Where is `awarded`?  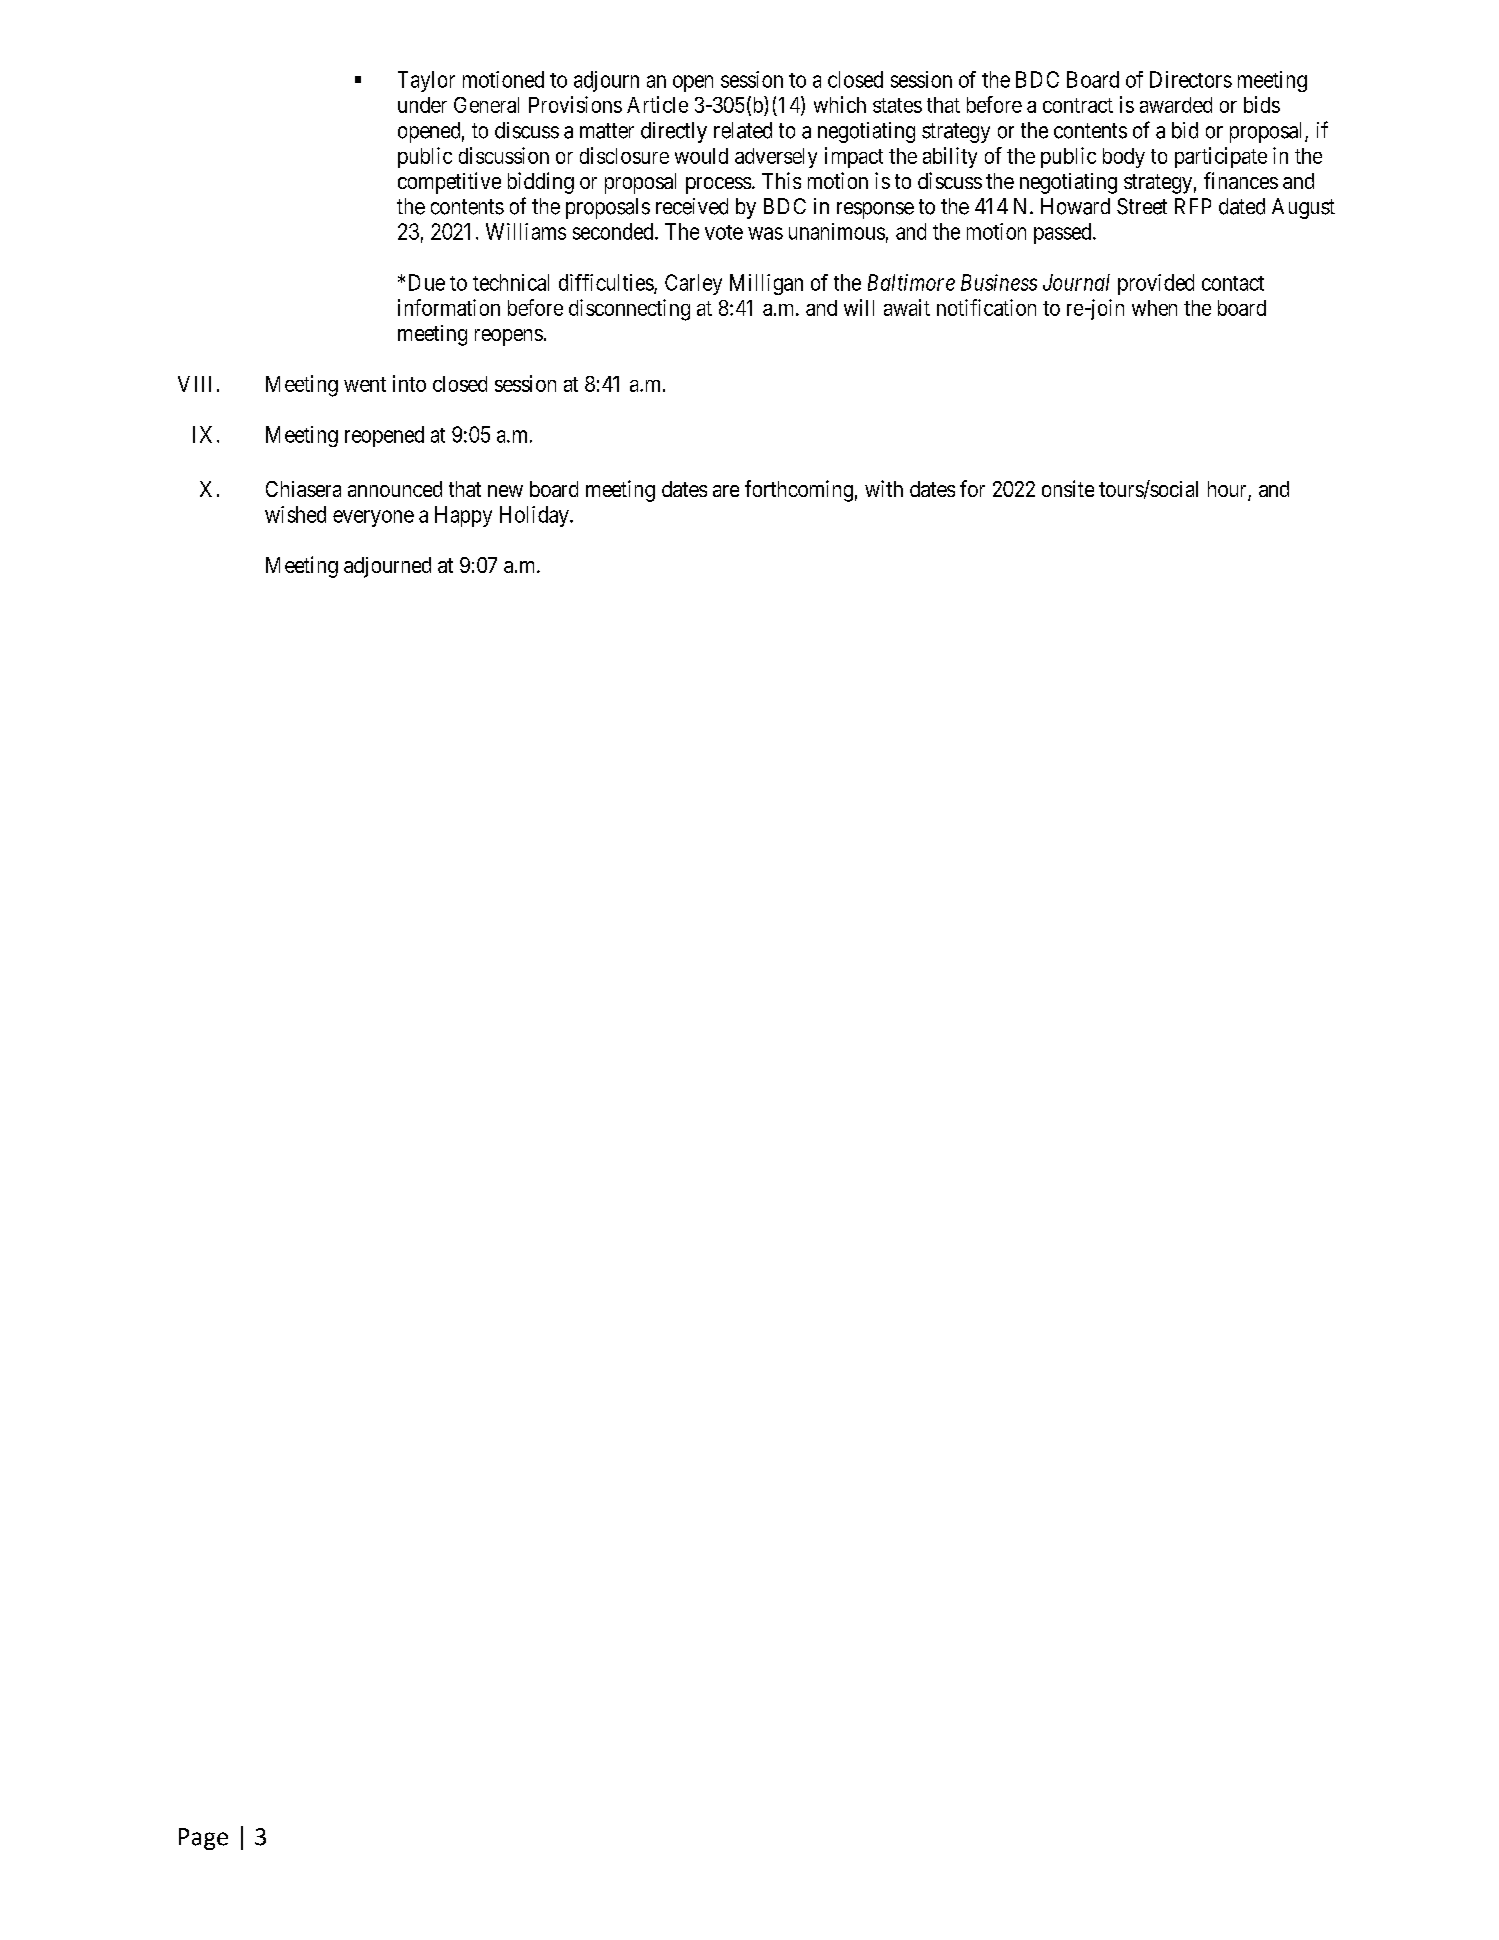
awarded is located at coordinates (1176, 105).
